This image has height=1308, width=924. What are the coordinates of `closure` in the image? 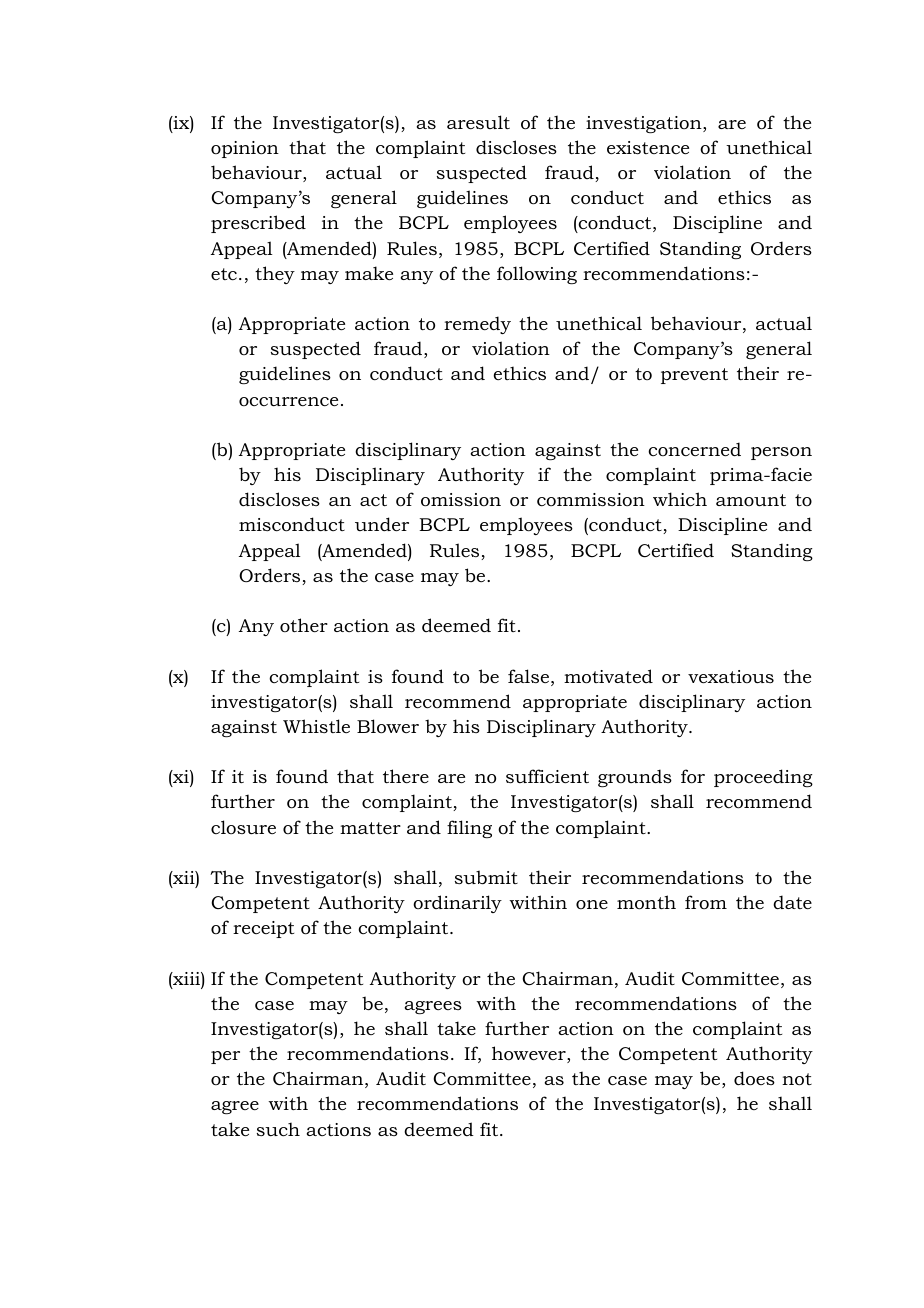 It's located at (243, 827).
